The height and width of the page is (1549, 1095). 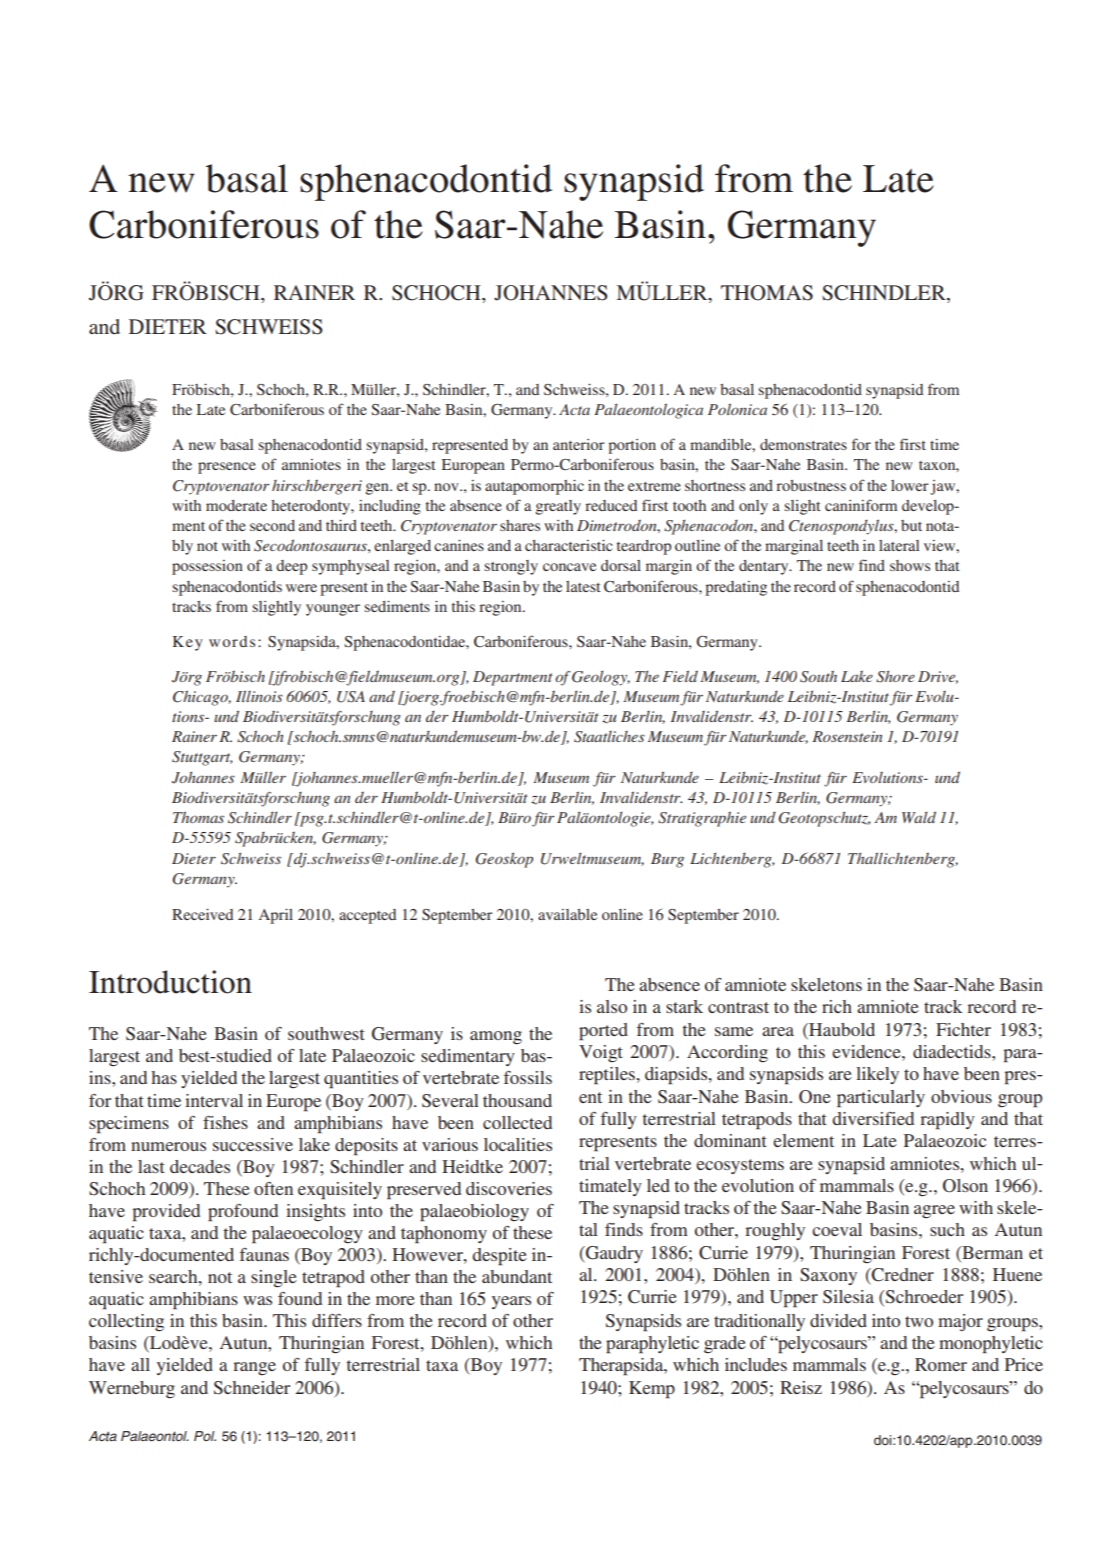 What do you see at coordinates (910, 485) in the page?
I see `lower` at bounding box center [910, 485].
